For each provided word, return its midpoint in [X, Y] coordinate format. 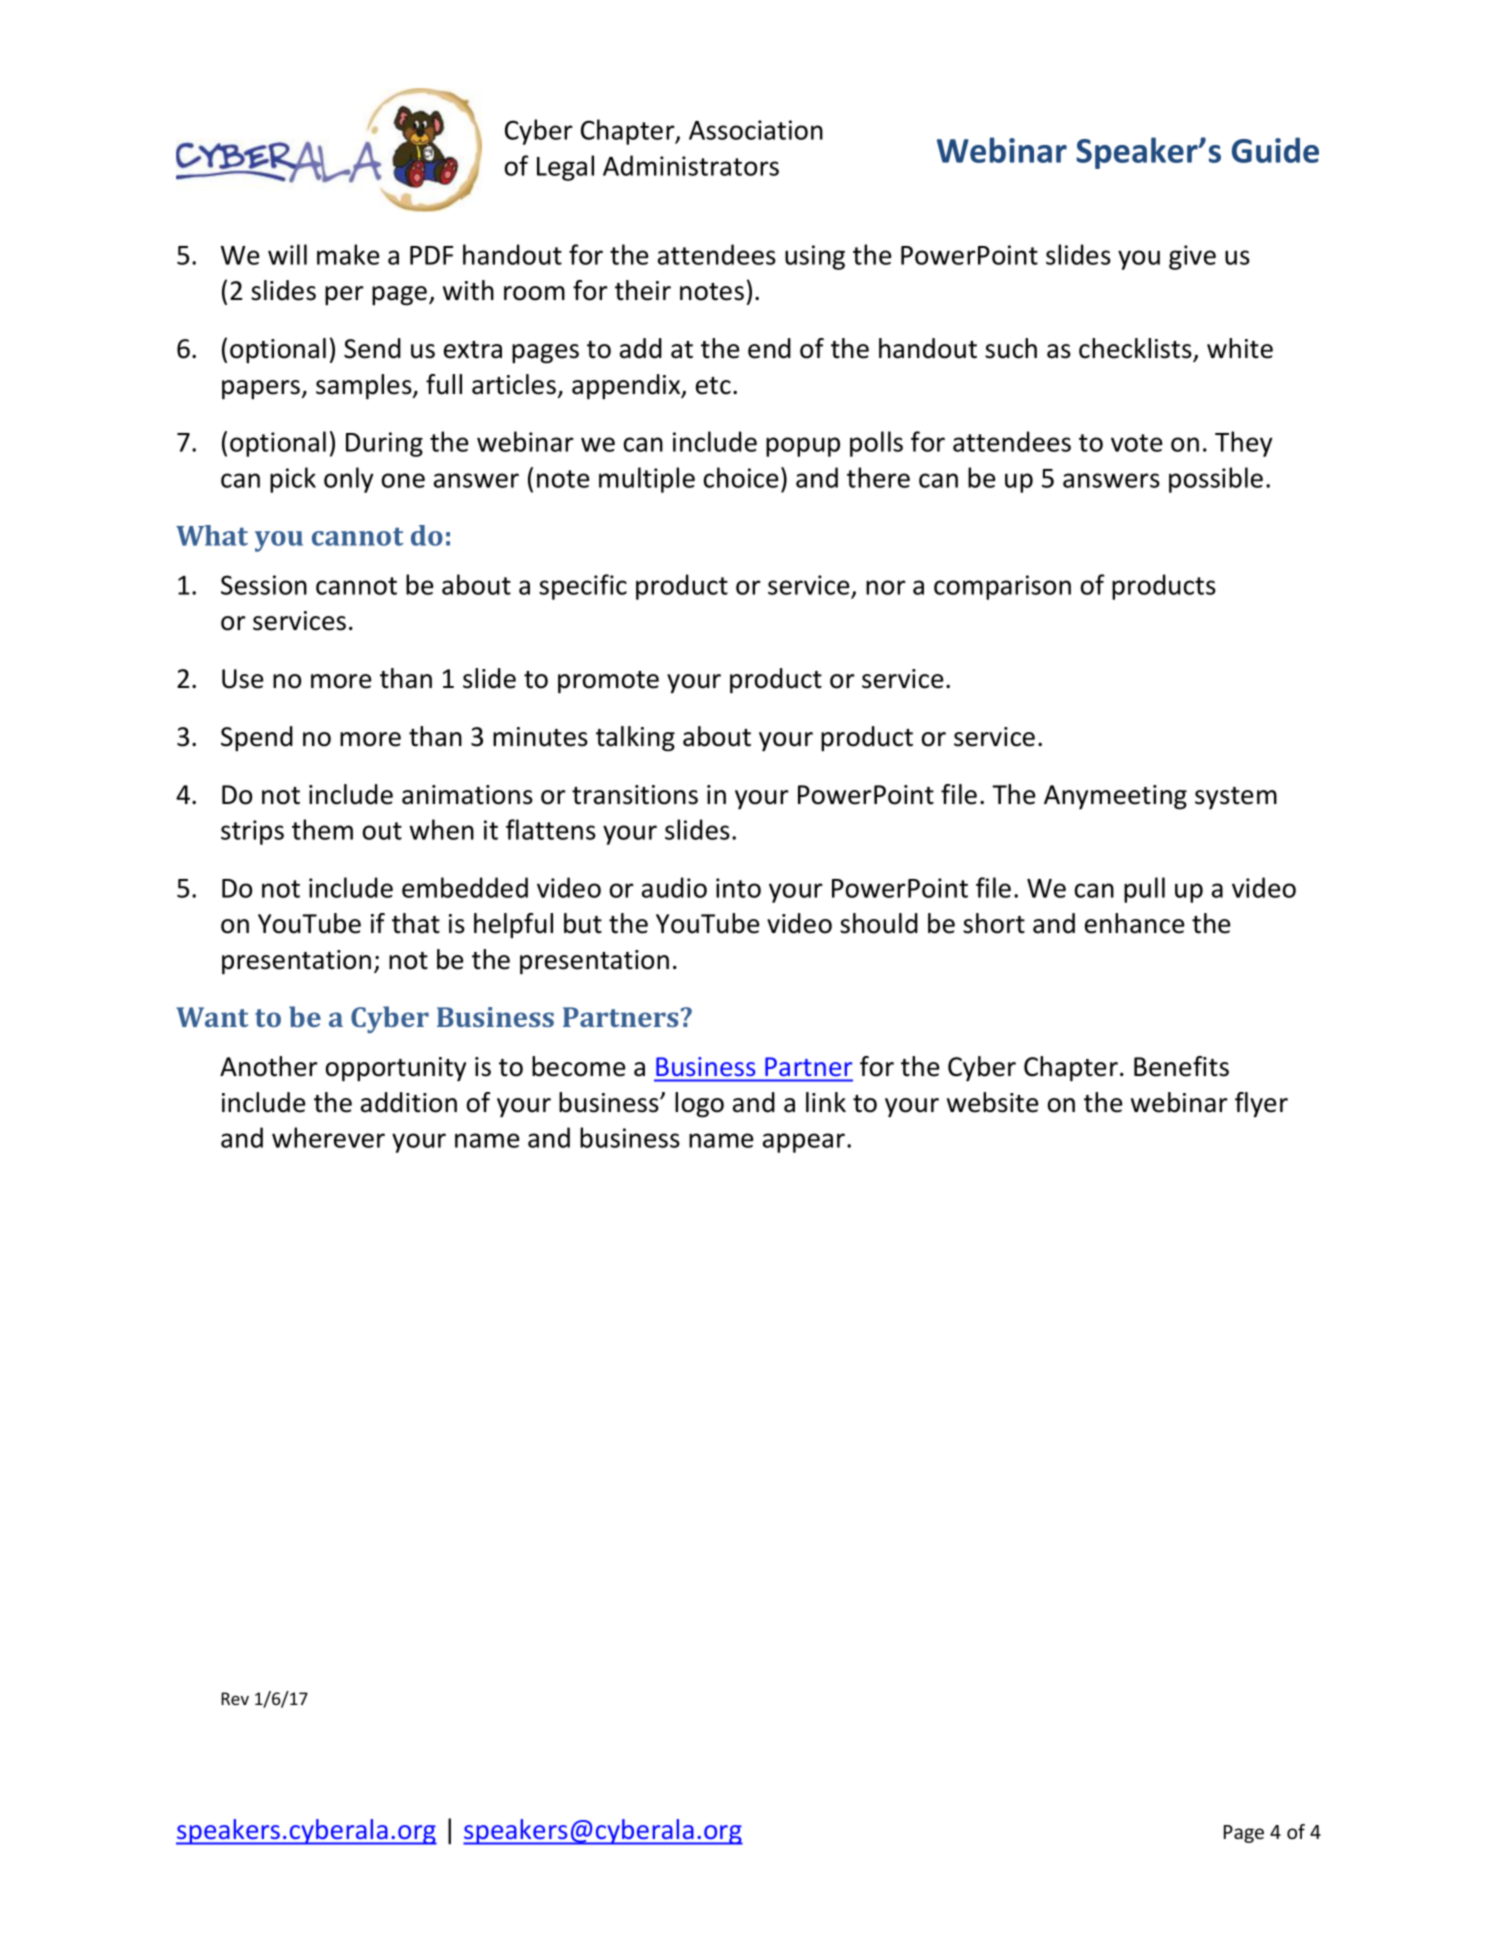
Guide [1275, 150]
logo [699, 1105]
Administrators [691, 165]
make [348, 254]
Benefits [1181, 1066]
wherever [328, 1137]
